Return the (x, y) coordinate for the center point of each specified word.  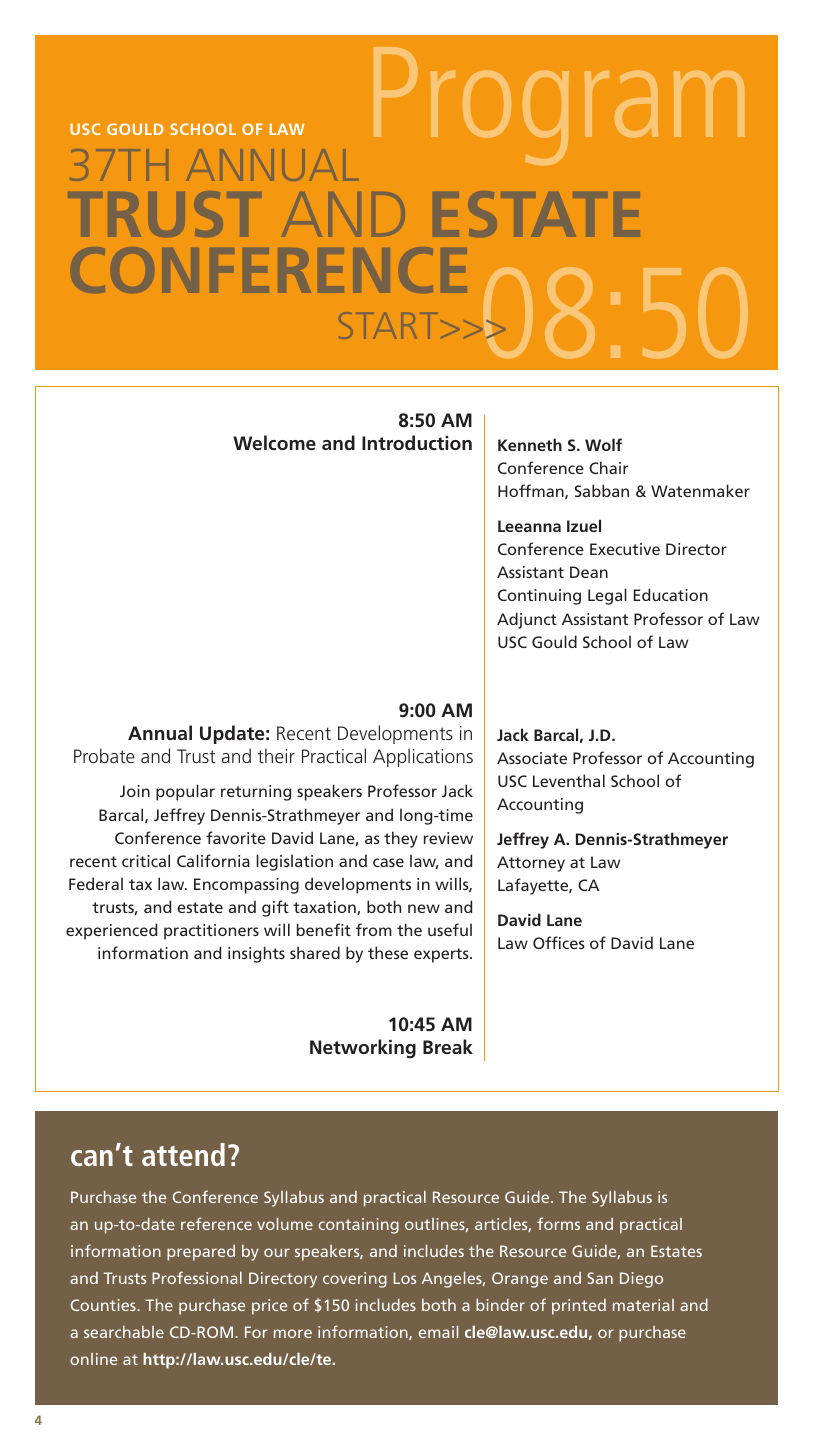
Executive (625, 549)
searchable (124, 1332)
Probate (104, 755)
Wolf (603, 444)
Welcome (274, 442)
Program (559, 106)
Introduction (417, 442)
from (374, 929)
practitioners (211, 932)
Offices (559, 942)
